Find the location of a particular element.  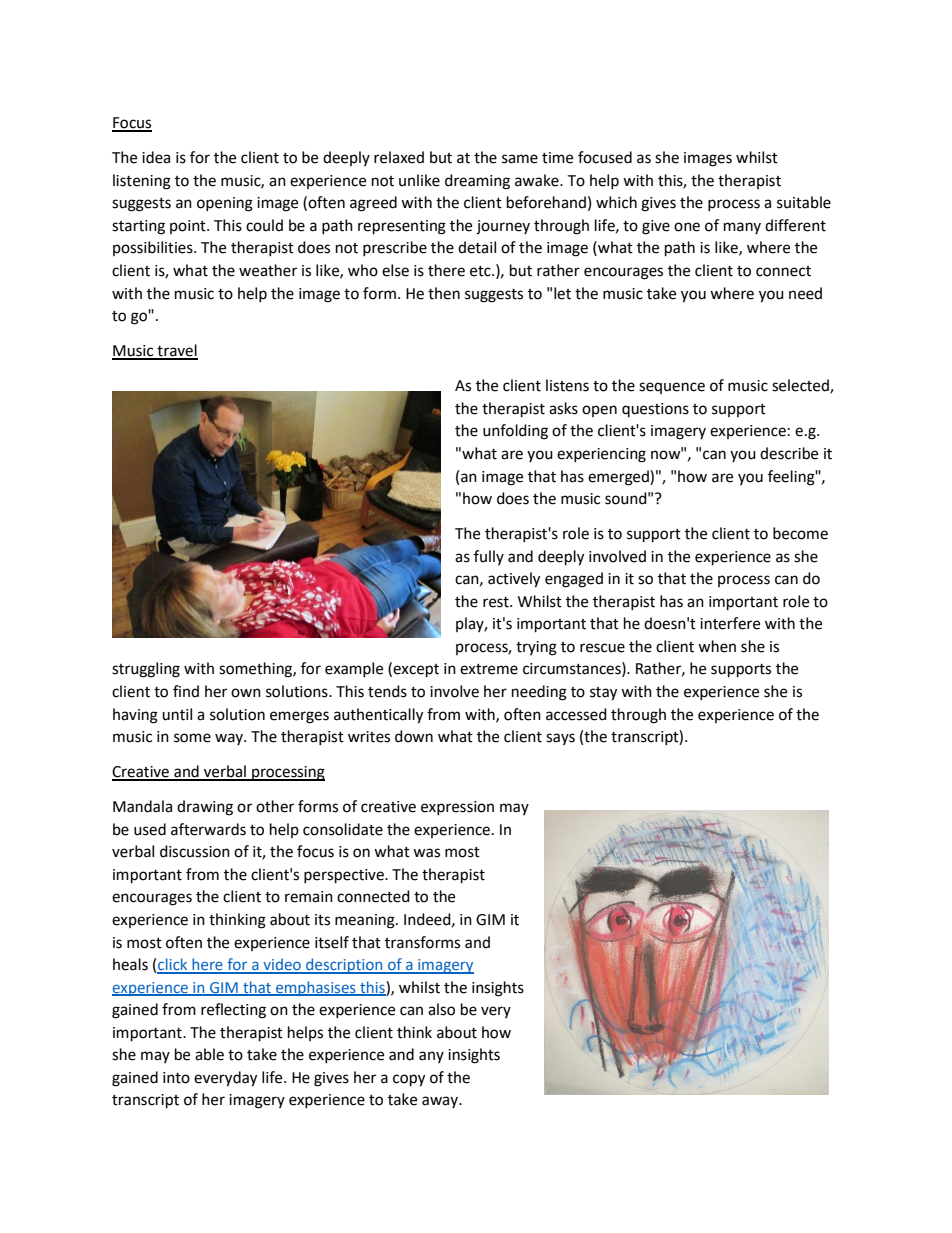

discussion is located at coordinates (195, 851).
